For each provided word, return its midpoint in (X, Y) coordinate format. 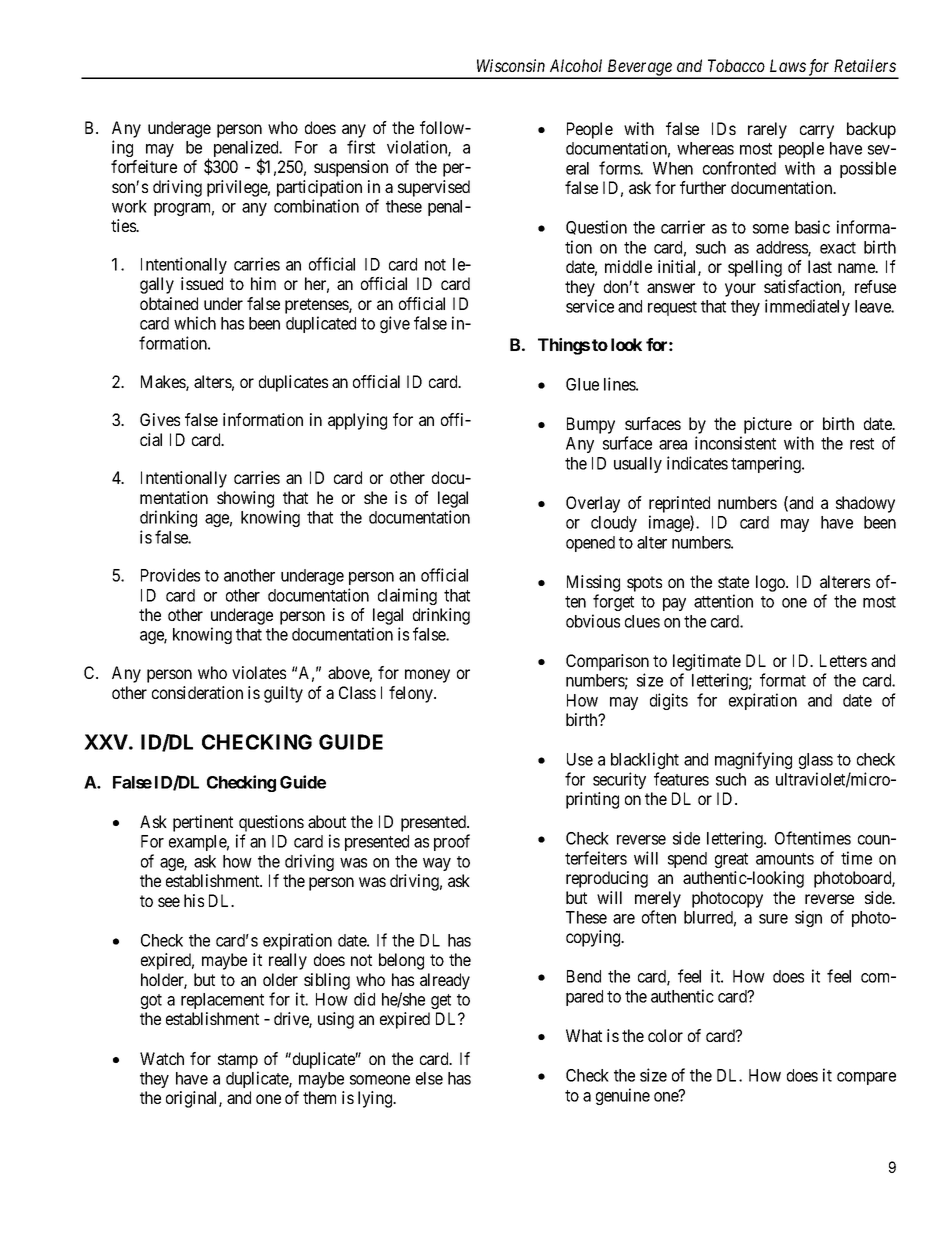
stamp (238, 1061)
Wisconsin (511, 65)
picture (768, 425)
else (429, 1078)
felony (412, 694)
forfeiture (144, 166)
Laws (788, 65)
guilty (283, 694)
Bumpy (591, 425)
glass (816, 761)
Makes (164, 383)
